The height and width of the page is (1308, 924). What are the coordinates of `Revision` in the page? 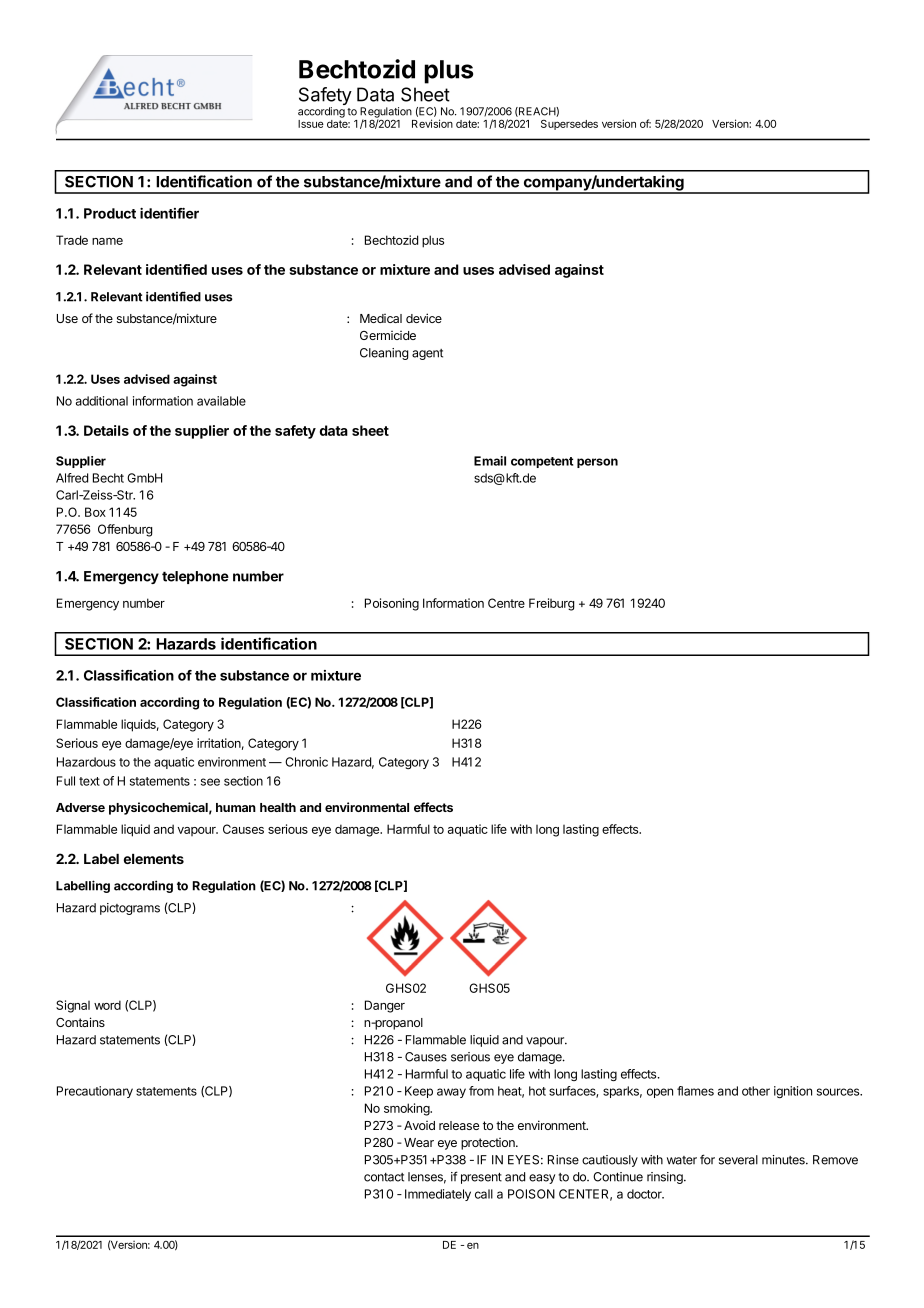 It's located at (432, 123).
